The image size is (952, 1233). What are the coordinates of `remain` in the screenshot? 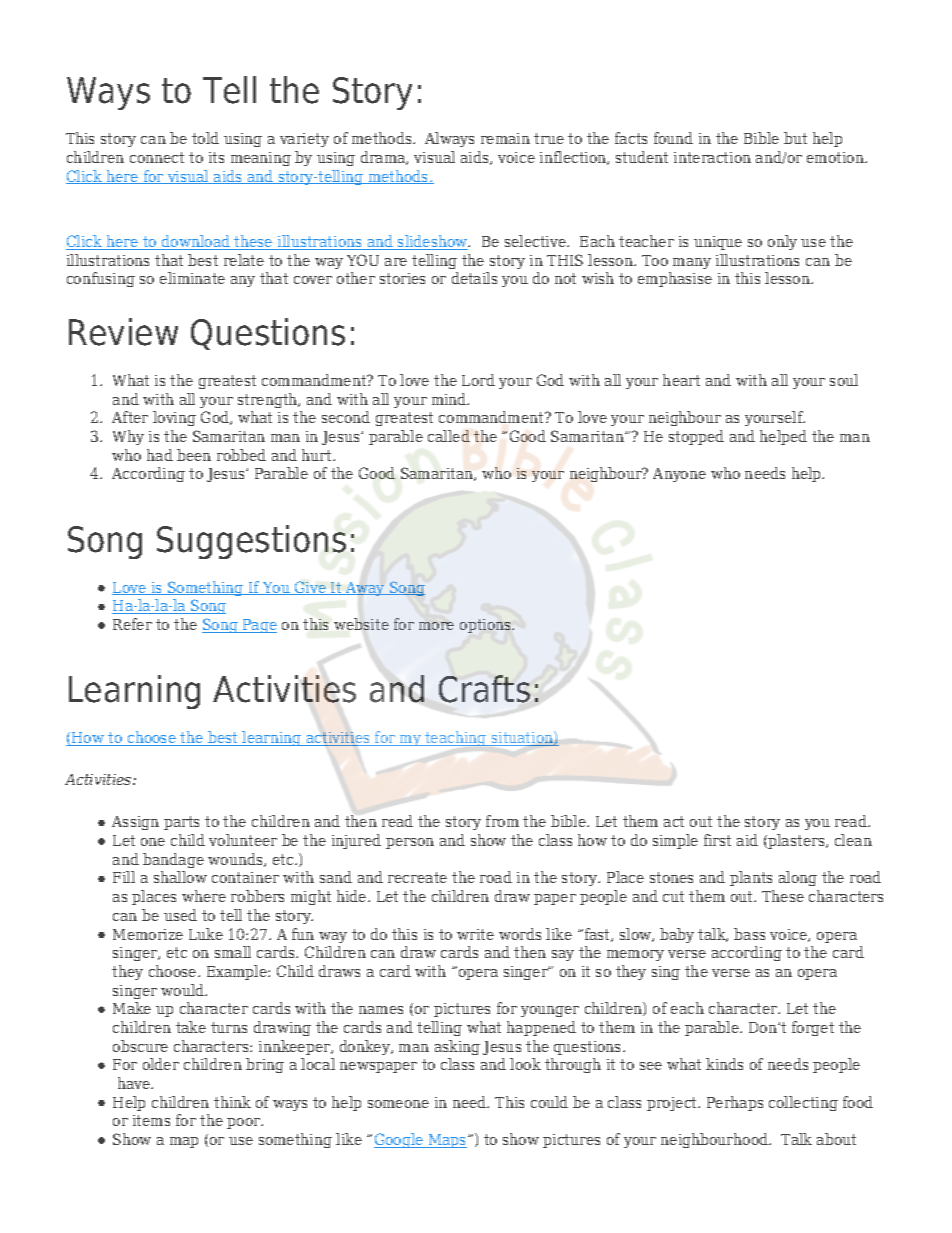 It's located at (505, 138).
